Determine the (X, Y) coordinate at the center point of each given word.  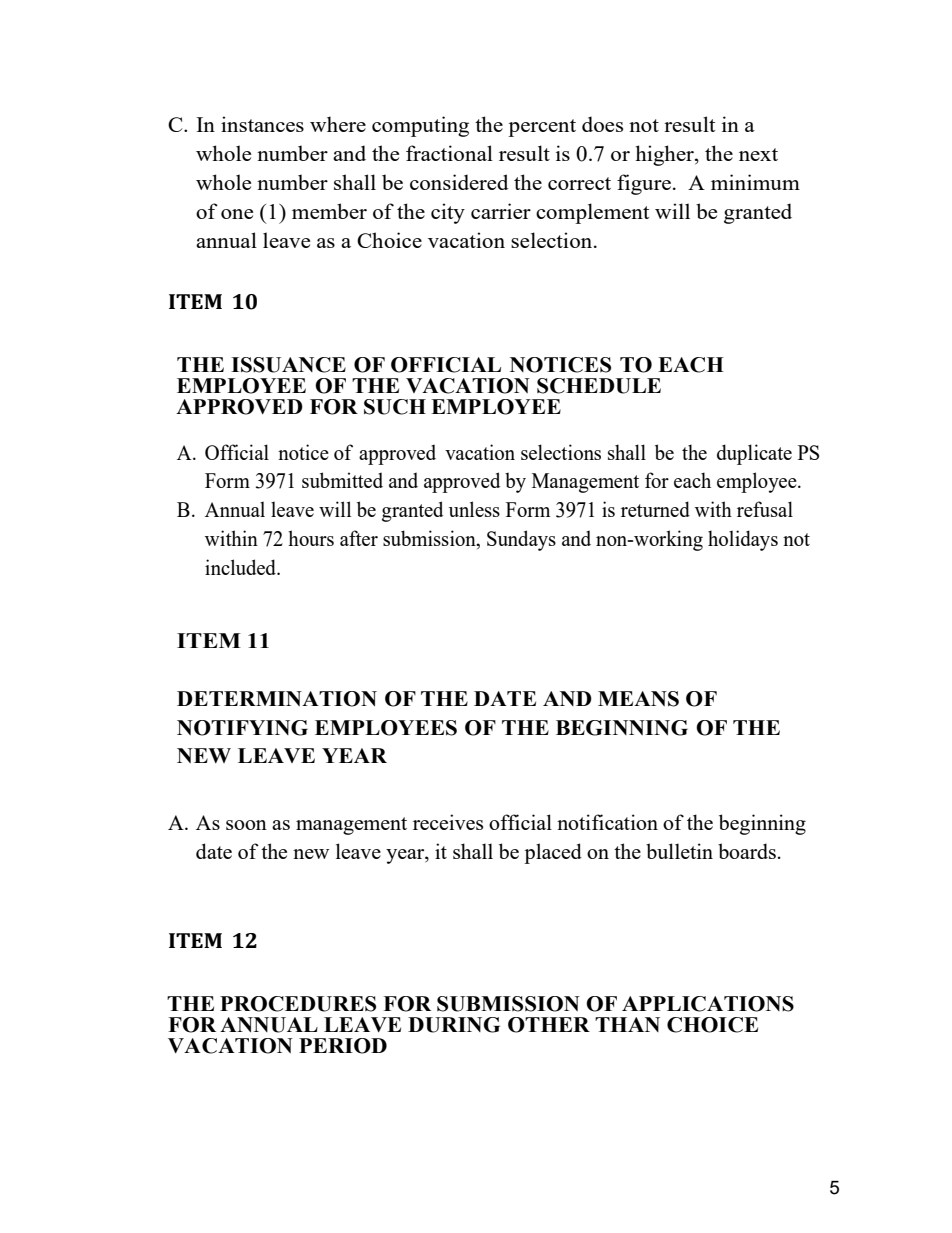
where (338, 124)
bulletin (679, 851)
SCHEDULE (599, 386)
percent (542, 128)
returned (655, 509)
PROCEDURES (298, 1004)
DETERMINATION (277, 699)
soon (246, 825)
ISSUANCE (288, 365)
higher (665, 155)
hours (311, 538)
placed (553, 853)
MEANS (638, 699)
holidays (743, 540)
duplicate (754, 454)
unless (474, 509)
